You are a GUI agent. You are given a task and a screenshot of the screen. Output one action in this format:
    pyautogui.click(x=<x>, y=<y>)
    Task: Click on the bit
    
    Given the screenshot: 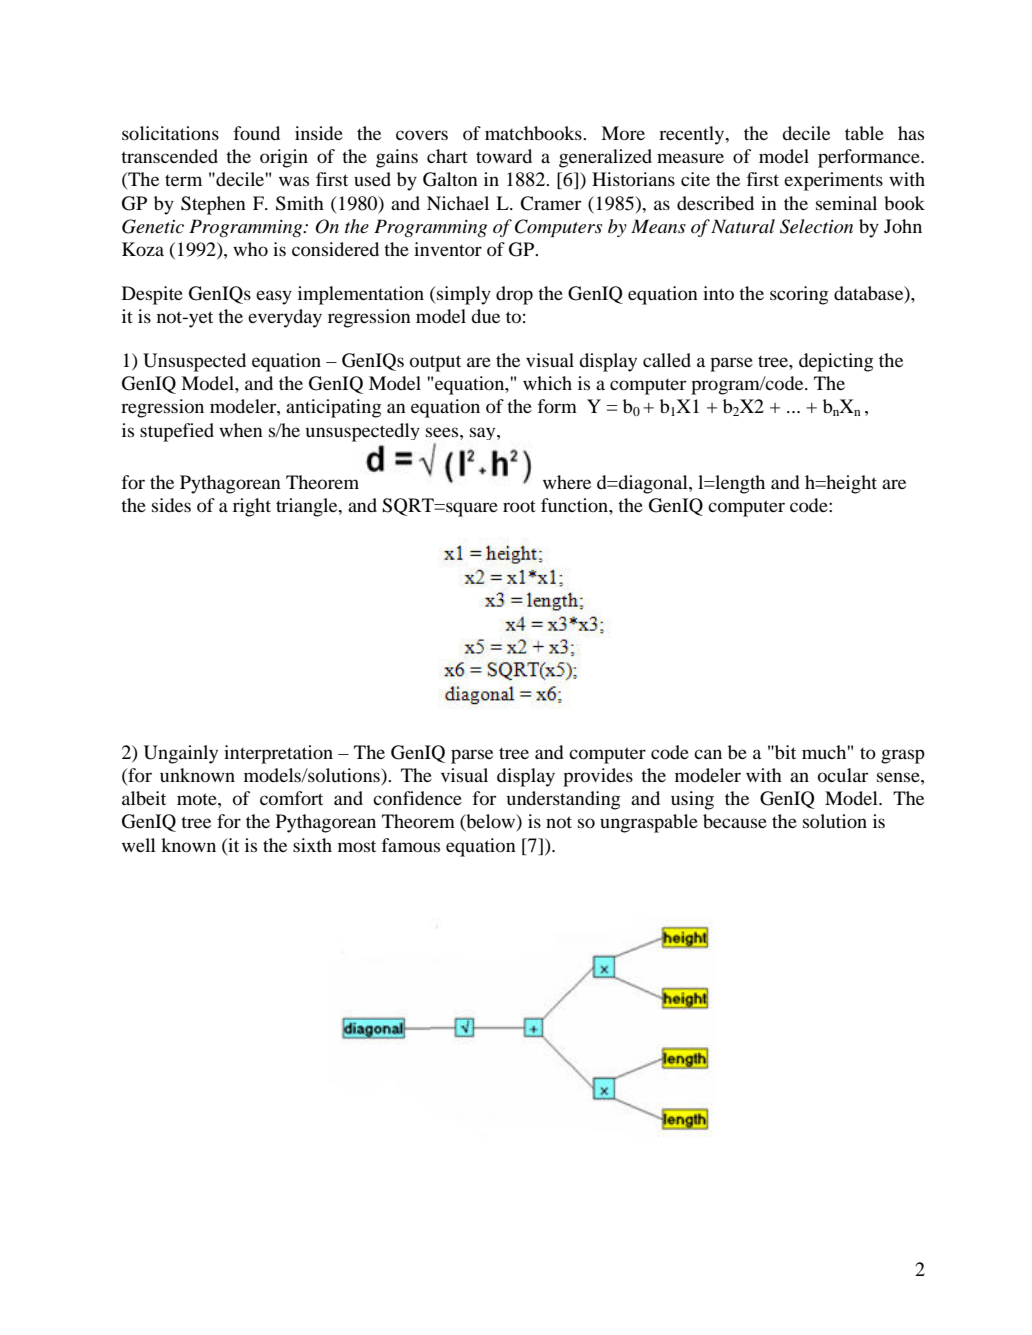 What is the action you would take?
    pyautogui.click(x=784, y=752)
